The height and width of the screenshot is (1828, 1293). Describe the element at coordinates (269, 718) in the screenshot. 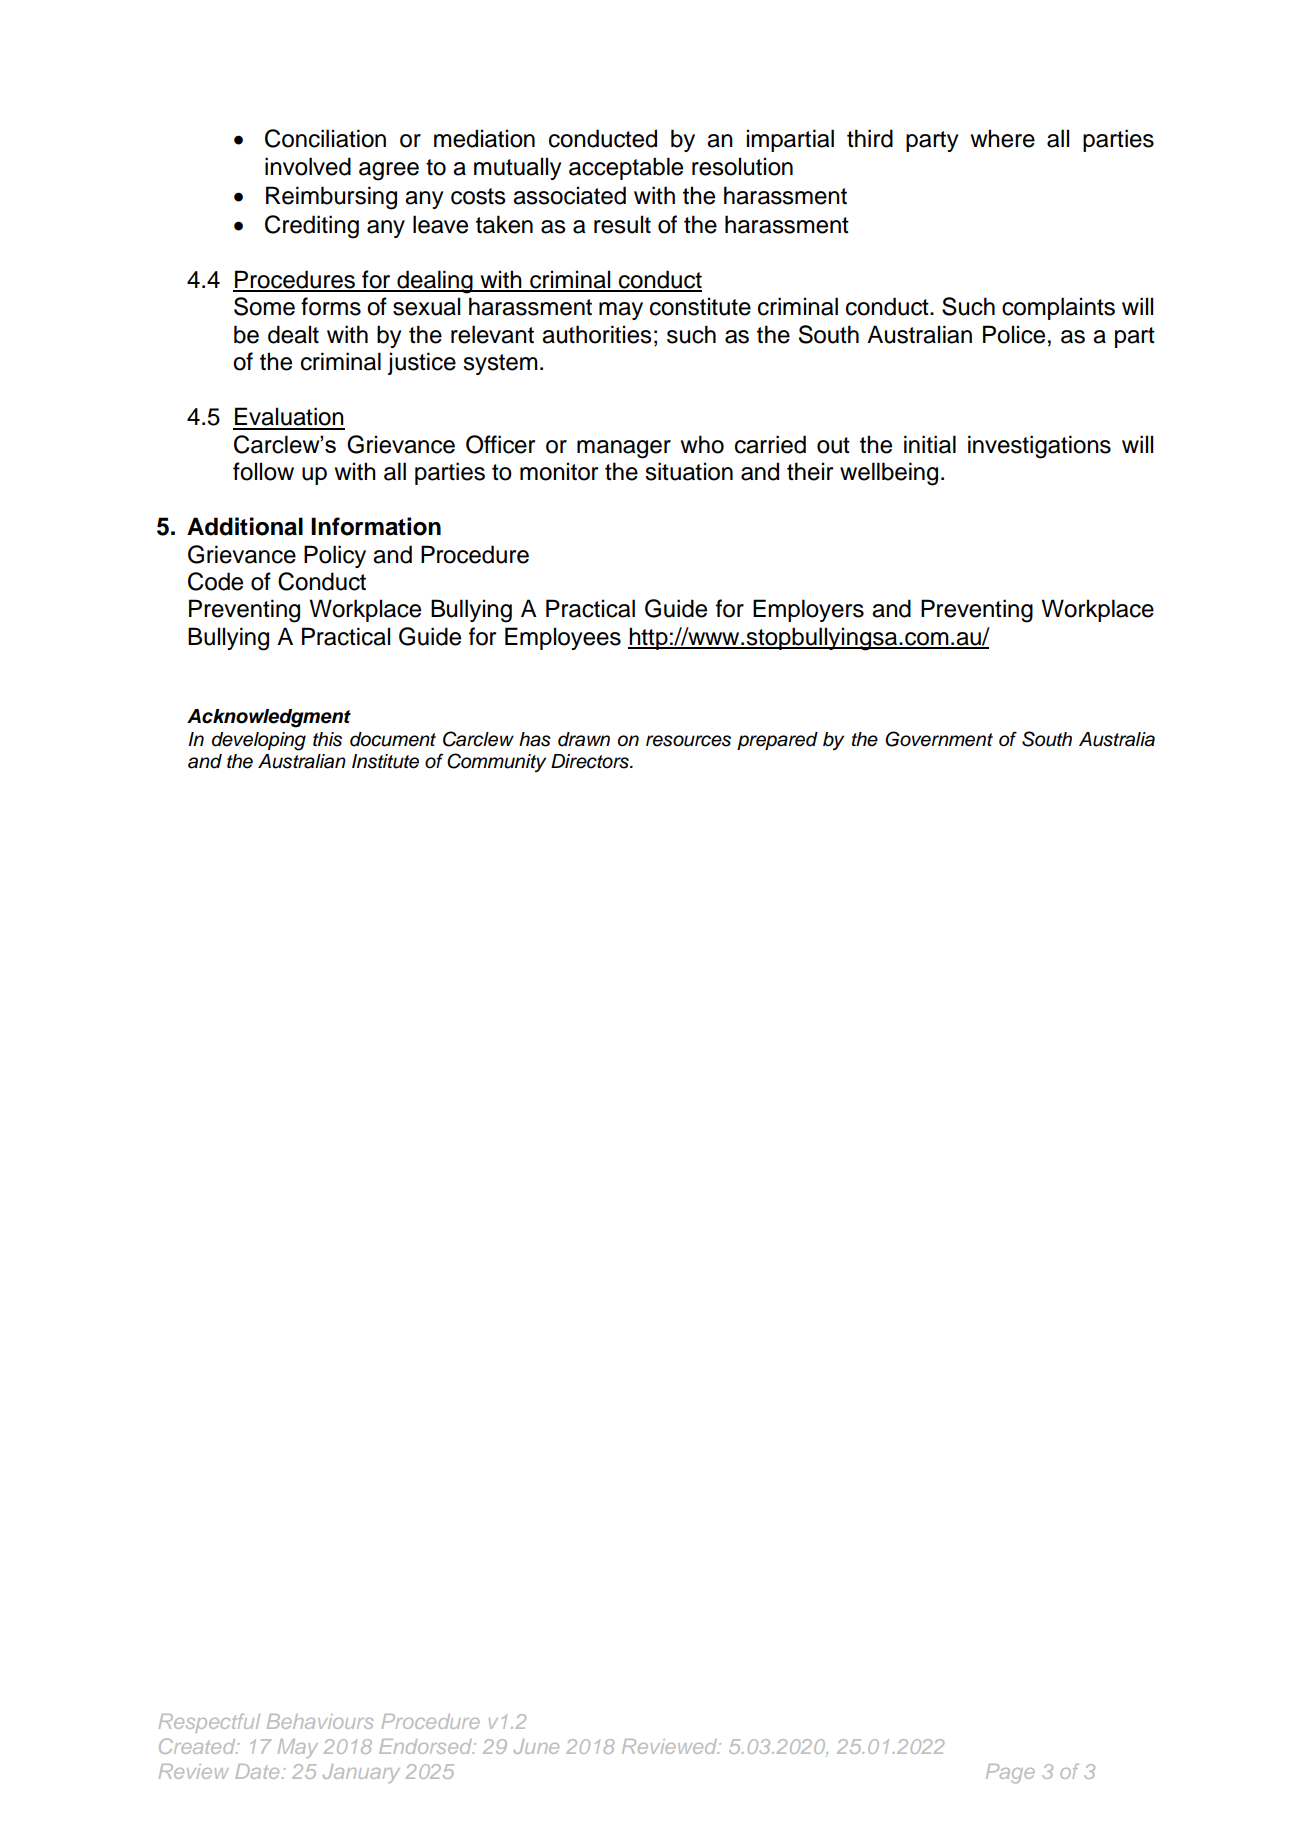

I see `Acknowledgment` at that location.
